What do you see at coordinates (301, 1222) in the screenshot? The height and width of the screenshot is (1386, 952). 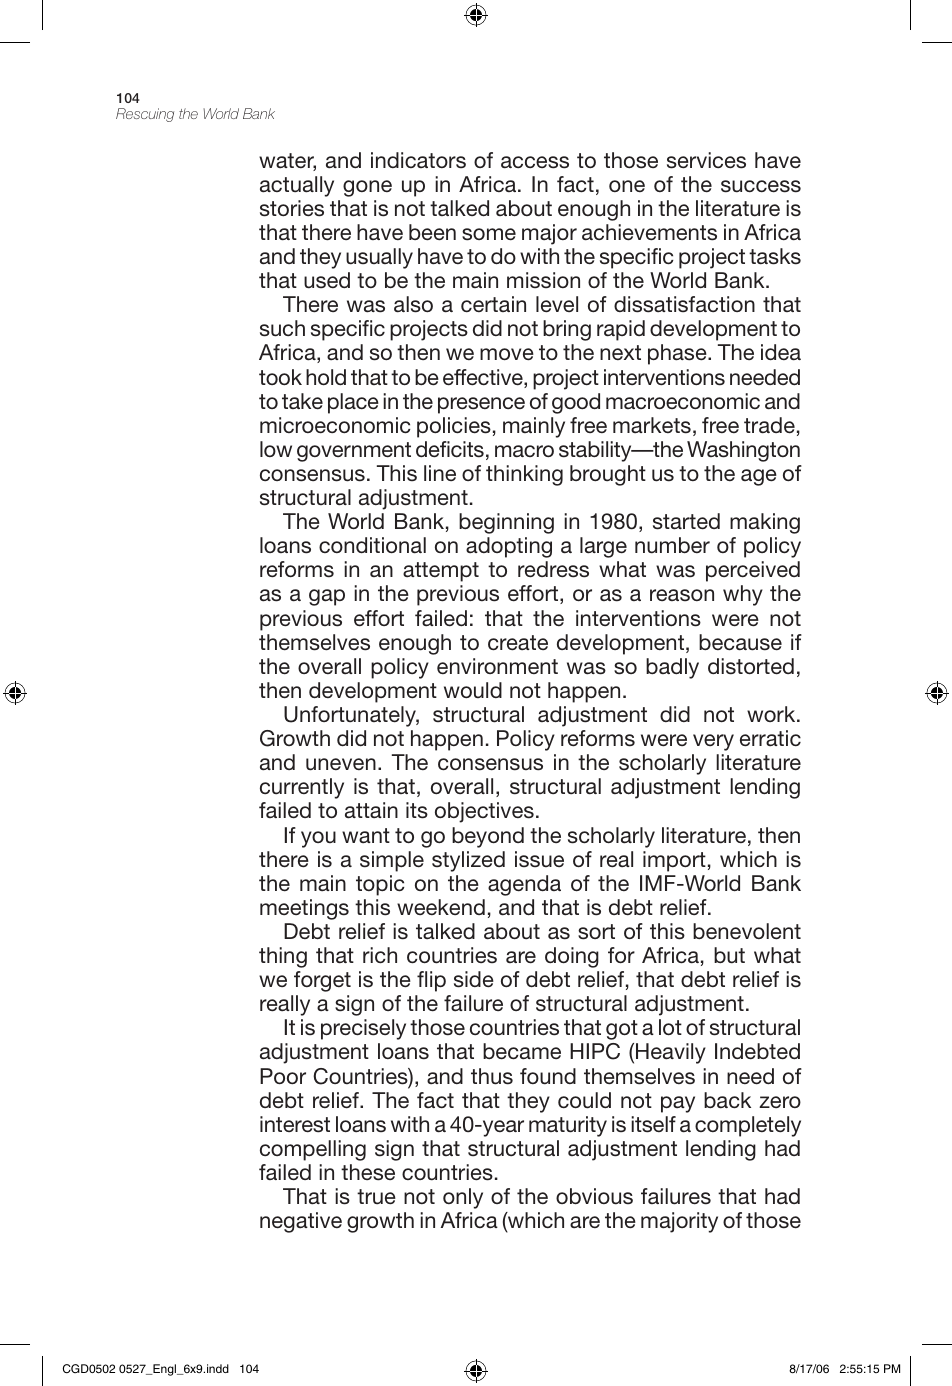 I see `negative` at bounding box center [301, 1222].
